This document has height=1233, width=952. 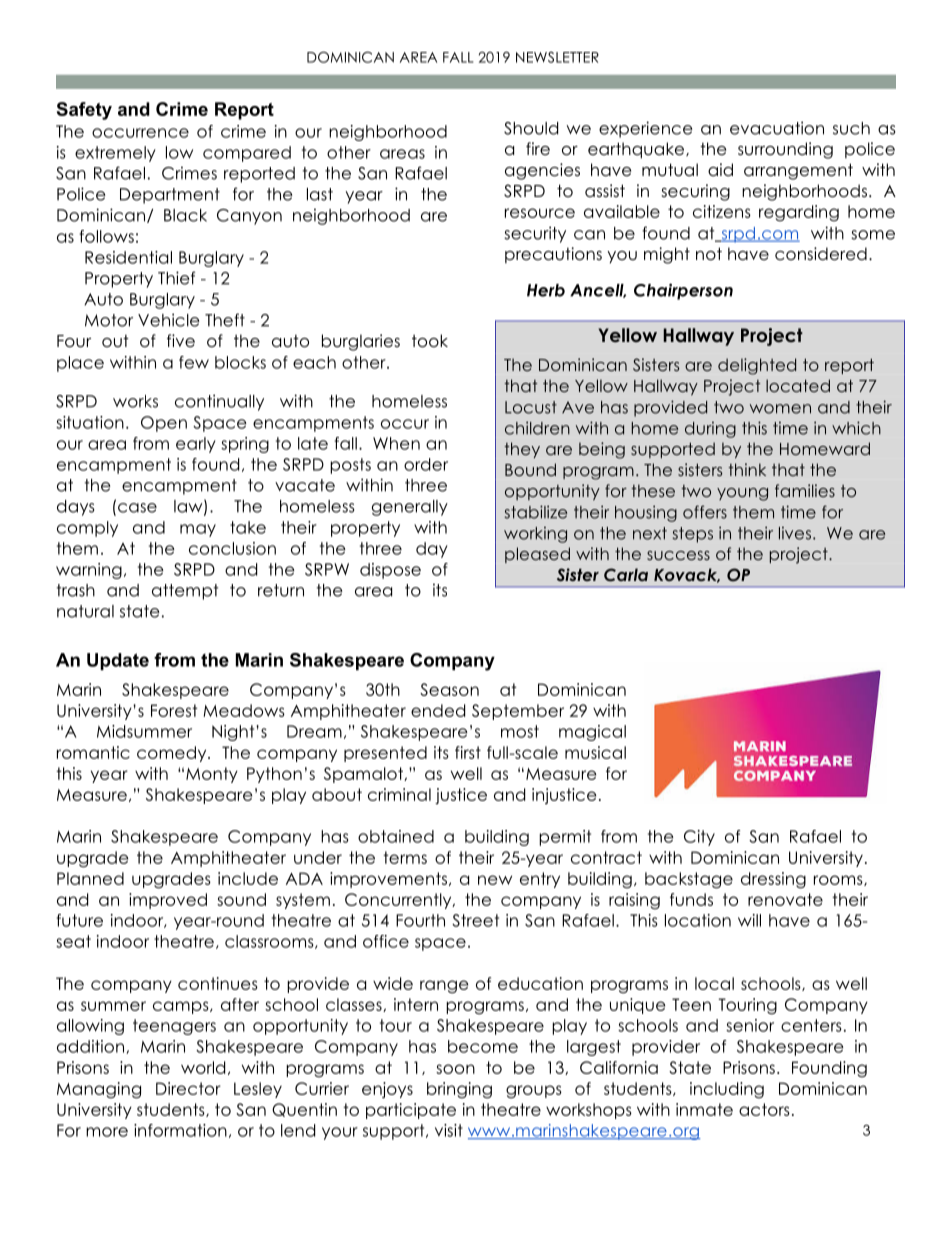 I want to click on order, so click(x=426, y=464).
